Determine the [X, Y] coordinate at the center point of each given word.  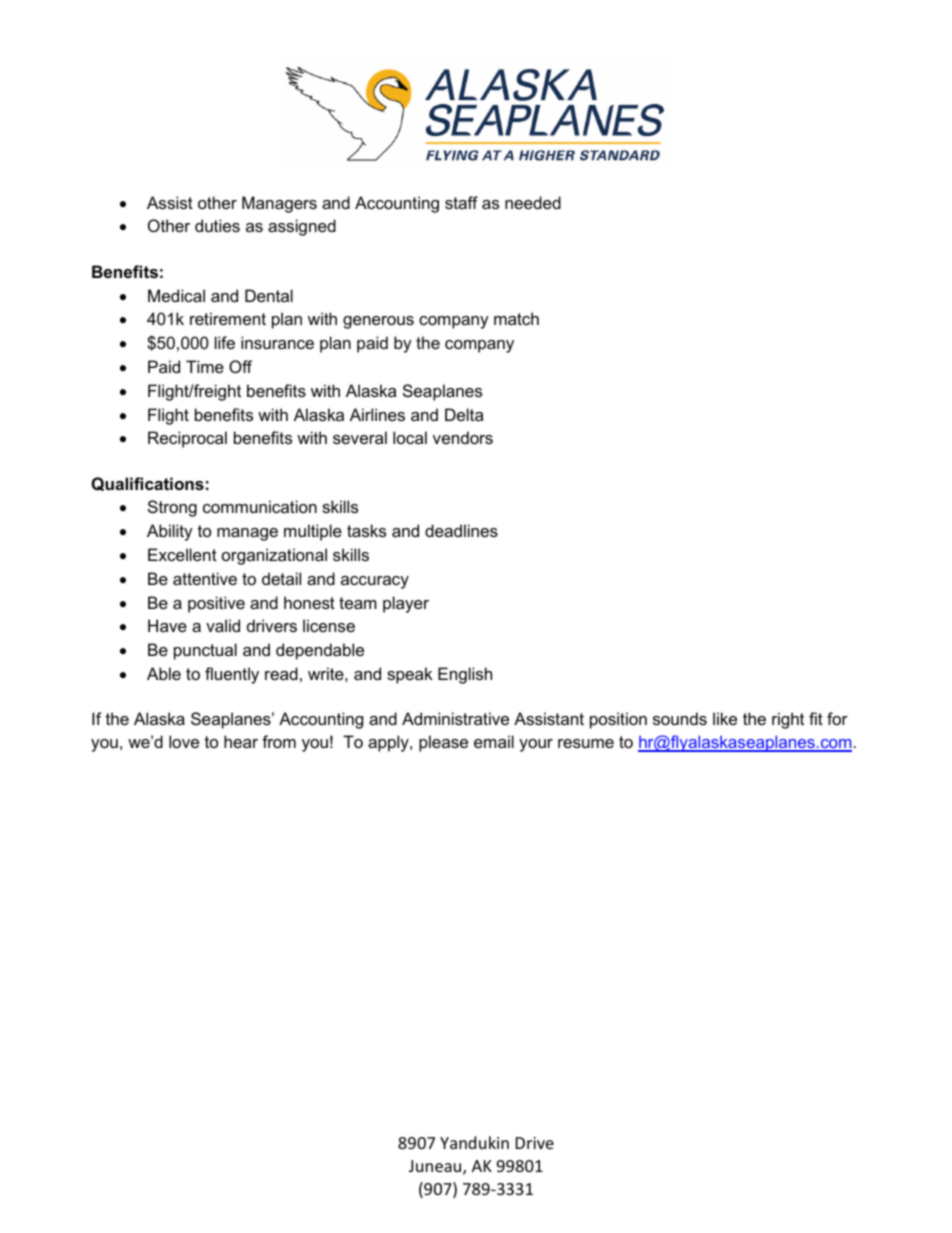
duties [217, 225]
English [465, 675]
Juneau [436, 1167]
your [536, 745]
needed [533, 202]
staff [461, 202]
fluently [232, 675]
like [725, 718]
